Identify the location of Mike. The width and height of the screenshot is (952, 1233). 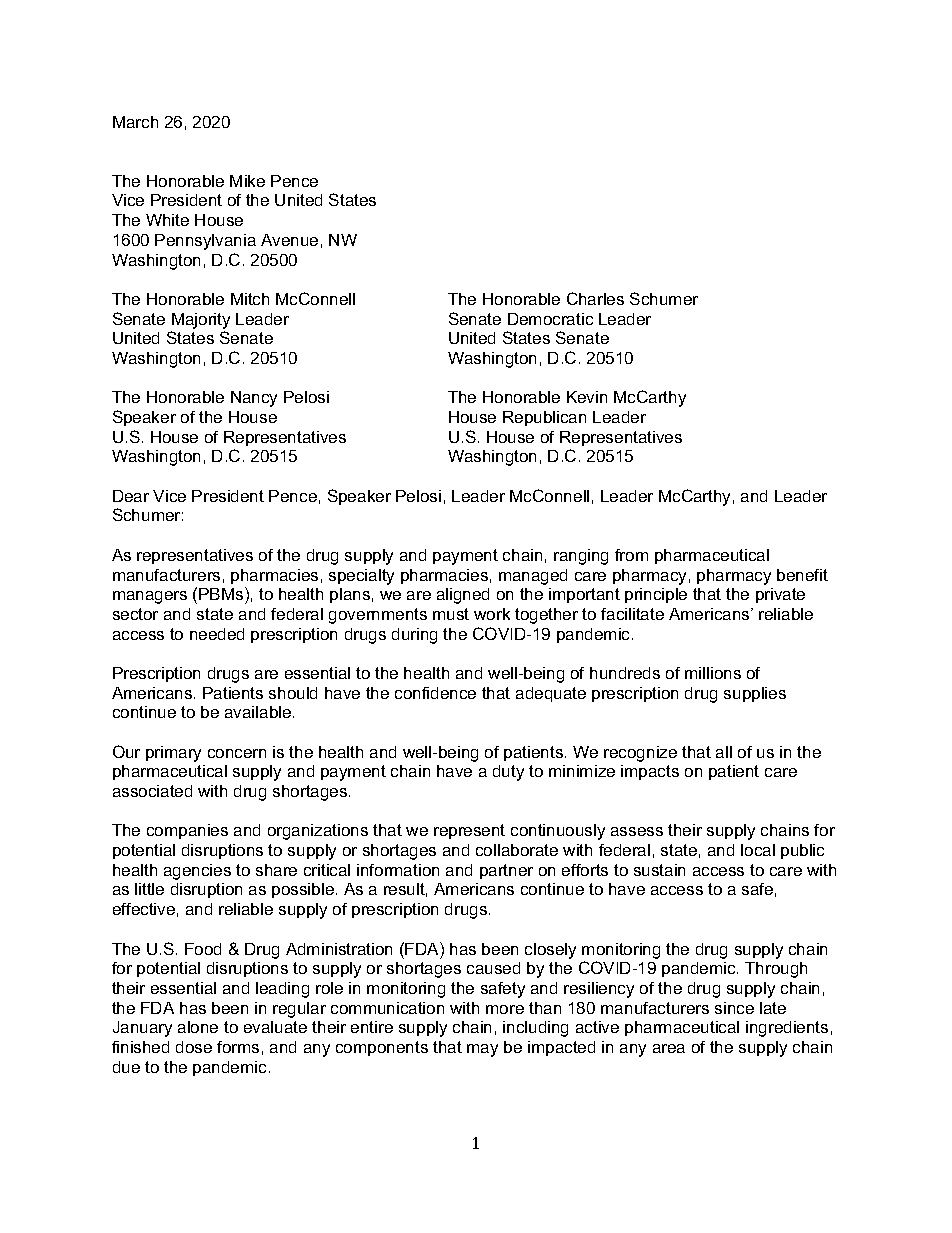
(247, 181).
